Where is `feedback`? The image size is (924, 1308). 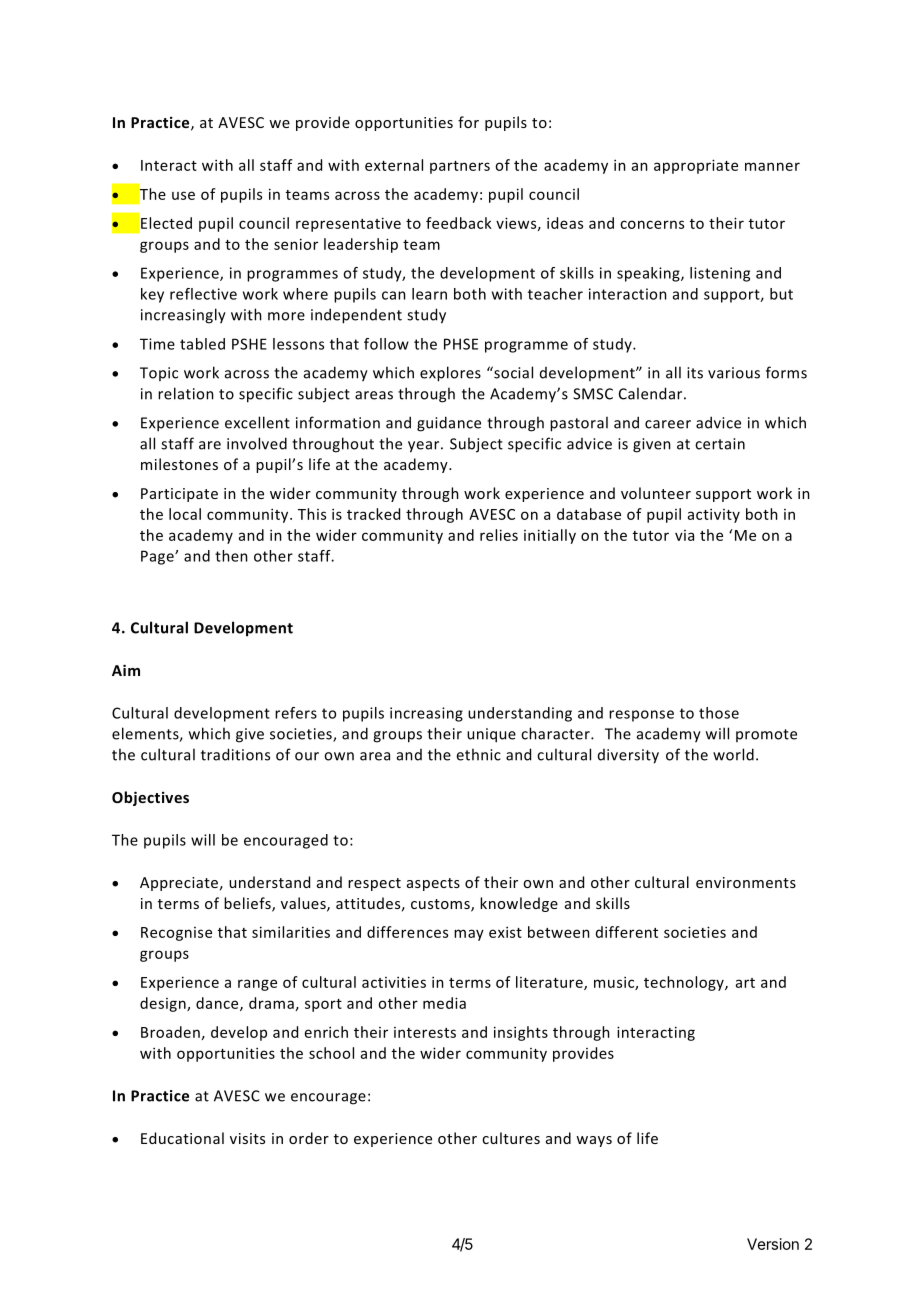
feedback is located at coordinates (459, 223).
